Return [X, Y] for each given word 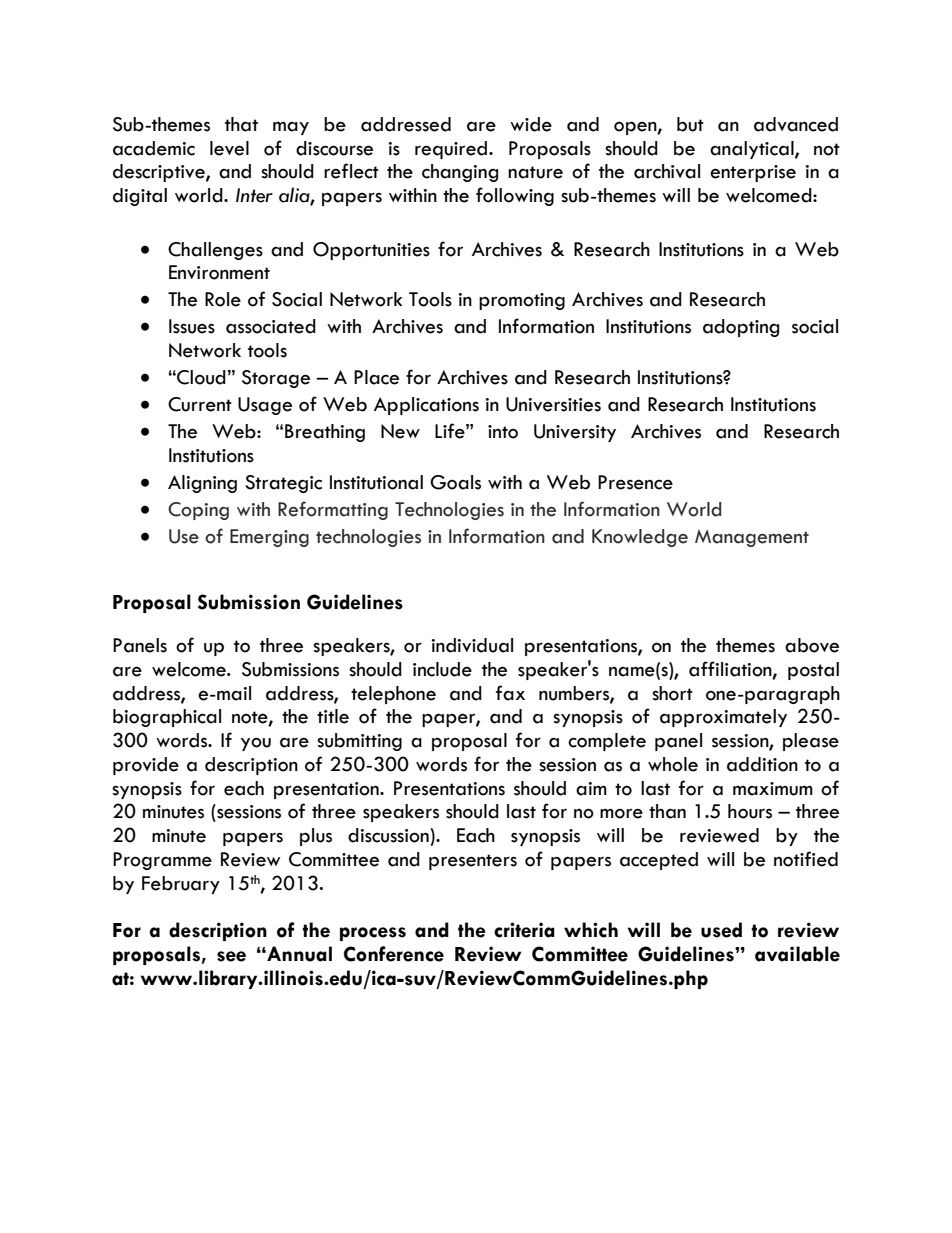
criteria [524, 930]
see [231, 956]
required [451, 150]
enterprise [753, 173]
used [721, 930]
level [229, 148]
